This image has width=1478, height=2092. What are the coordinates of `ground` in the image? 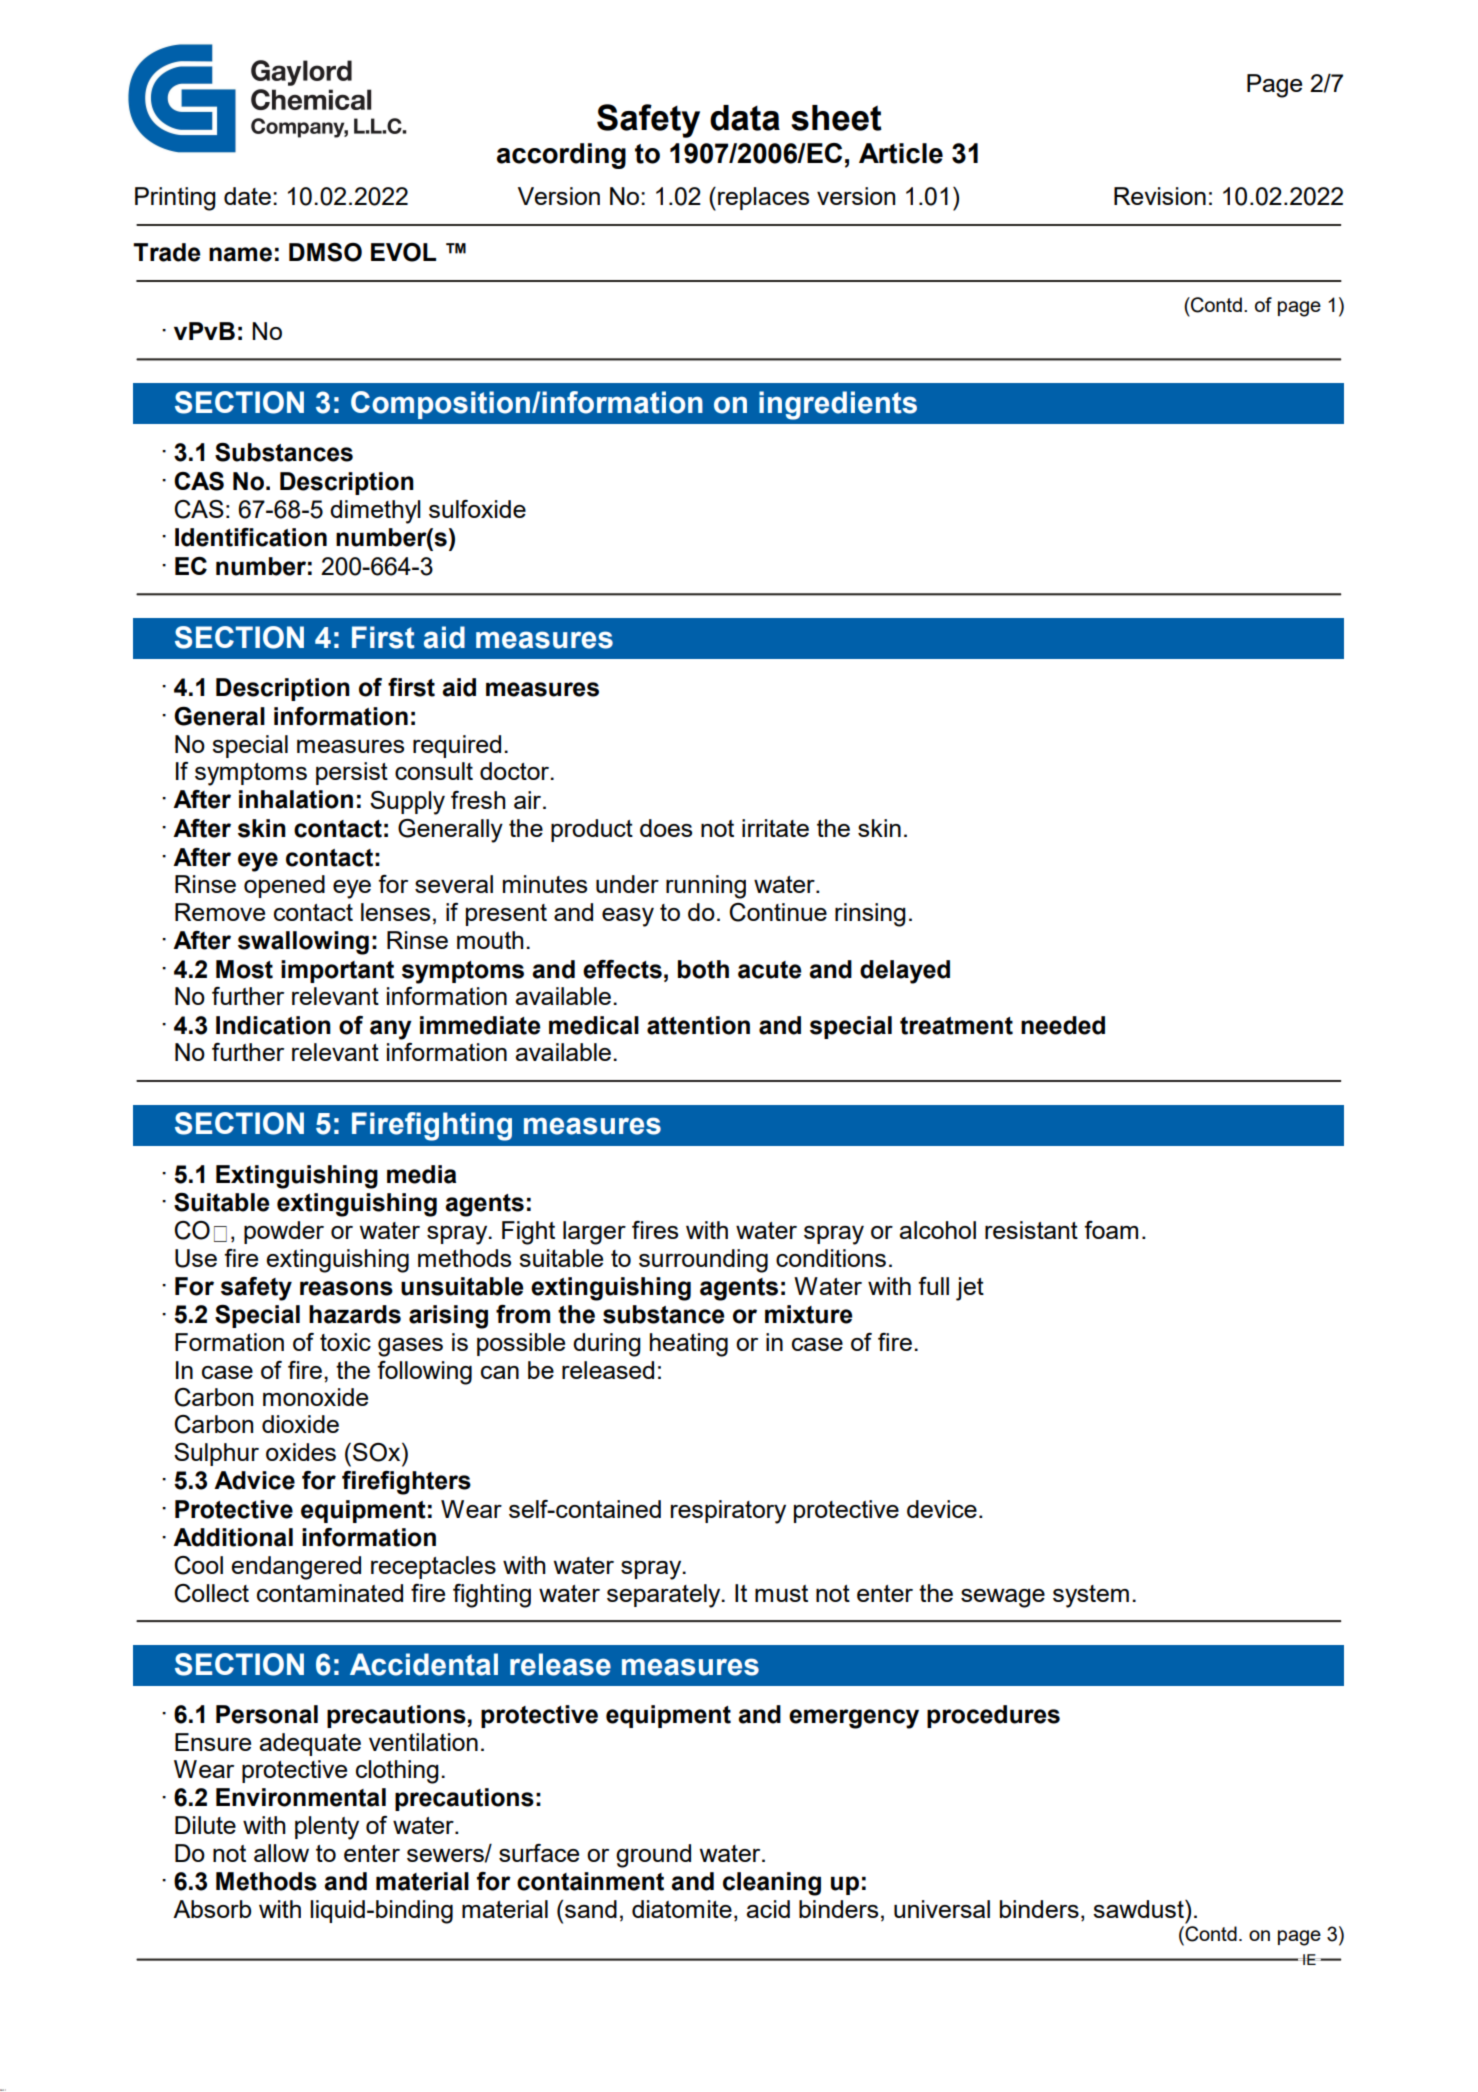 It's located at (653, 1856).
